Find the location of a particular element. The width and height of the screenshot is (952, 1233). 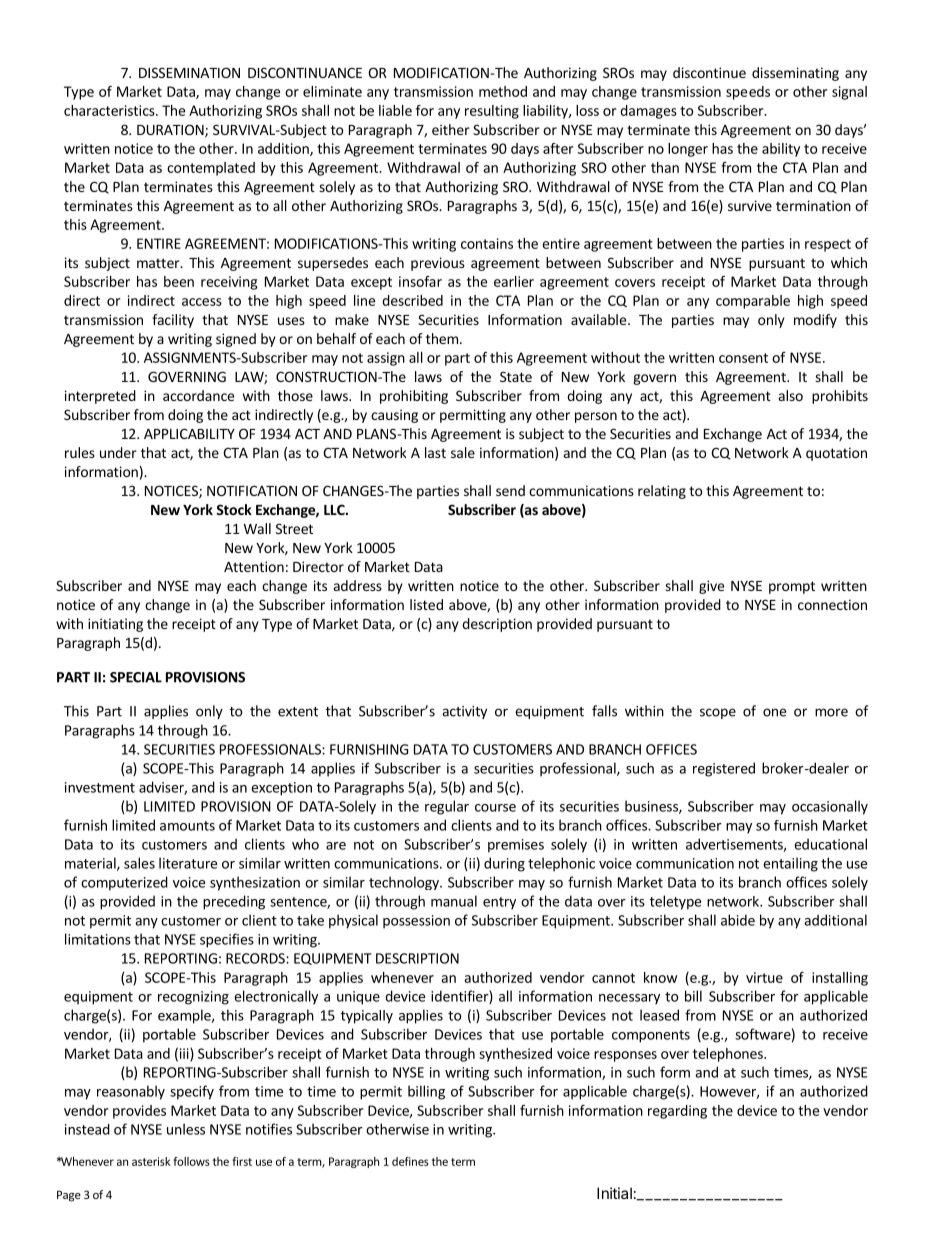

regular is located at coordinates (447, 807).
